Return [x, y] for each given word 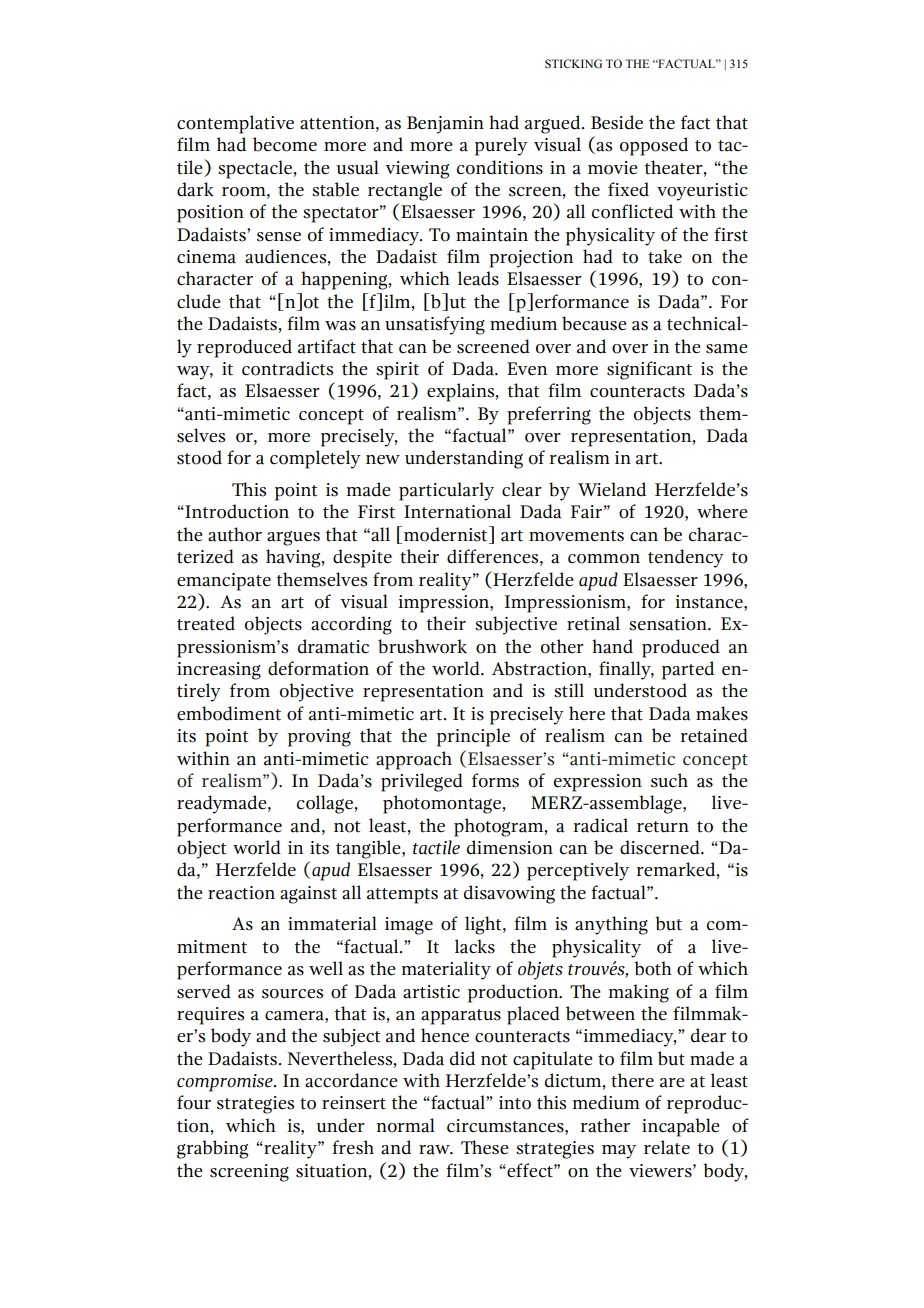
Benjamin [445, 125]
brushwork [422, 646]
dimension [510, 847]
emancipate [224, 582]
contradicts [287, 368]
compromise [226, 1083]
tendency [686, 558]
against [308, 895]
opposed [654, 146]
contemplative [235, 124]
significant [649, 370]
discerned [661, 847]
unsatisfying [435, 325]
